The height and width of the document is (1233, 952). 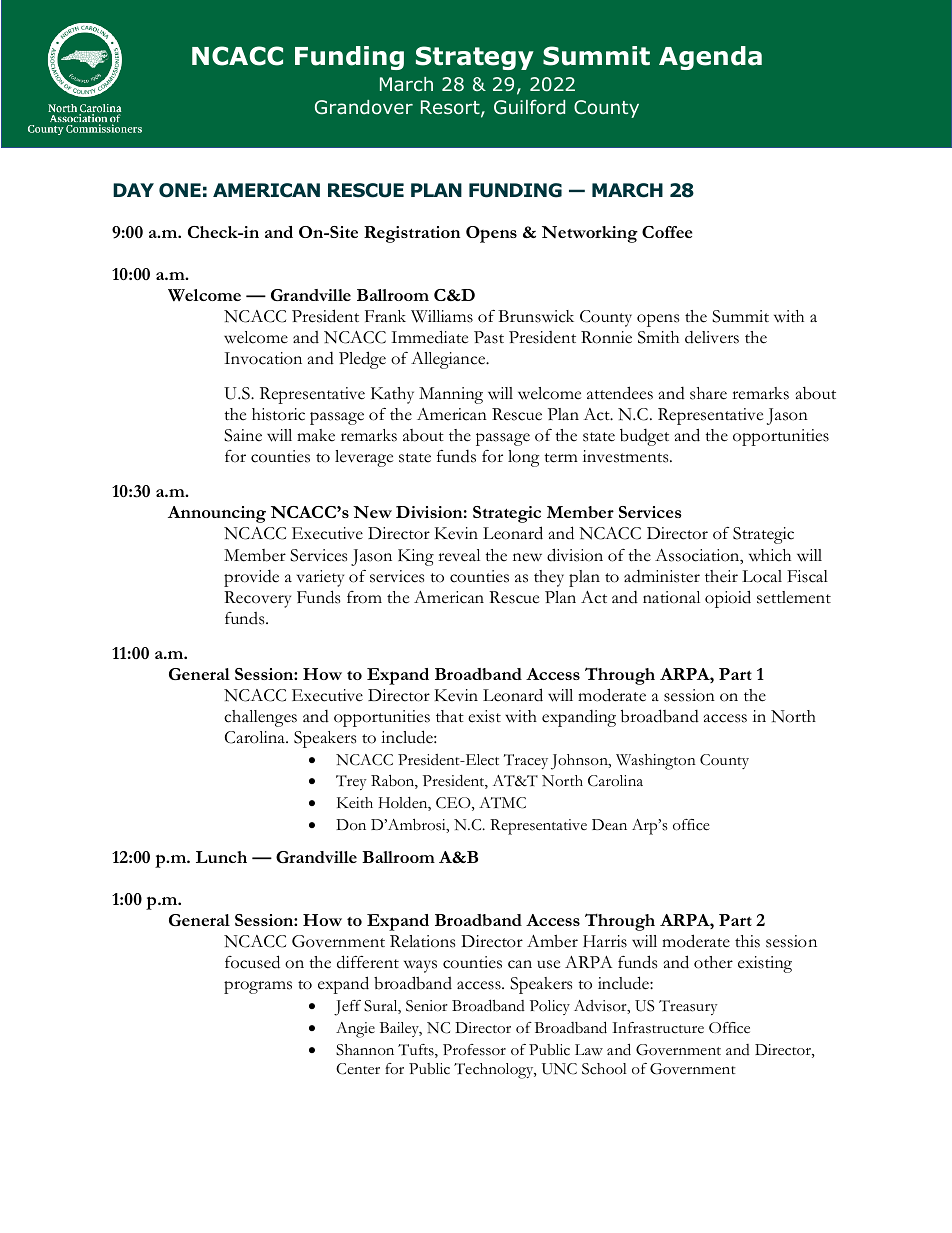 What do you see at coordinates (489, 337) in the document?
I see `Past` at bounding box center [489, 337].
